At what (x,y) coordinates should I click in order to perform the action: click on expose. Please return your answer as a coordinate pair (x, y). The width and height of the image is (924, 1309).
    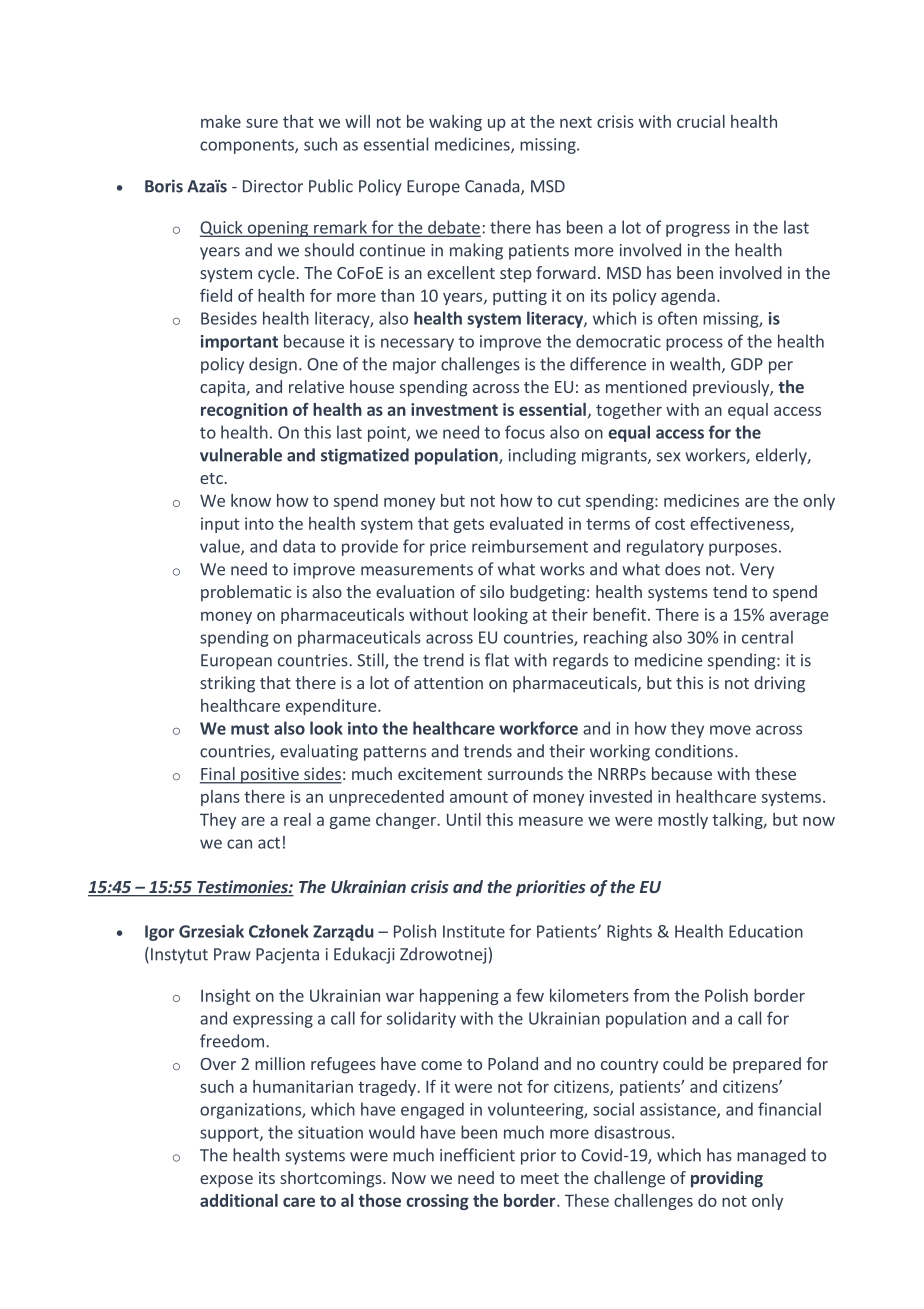
    Looking at the image, I should click on (226, 1181).
